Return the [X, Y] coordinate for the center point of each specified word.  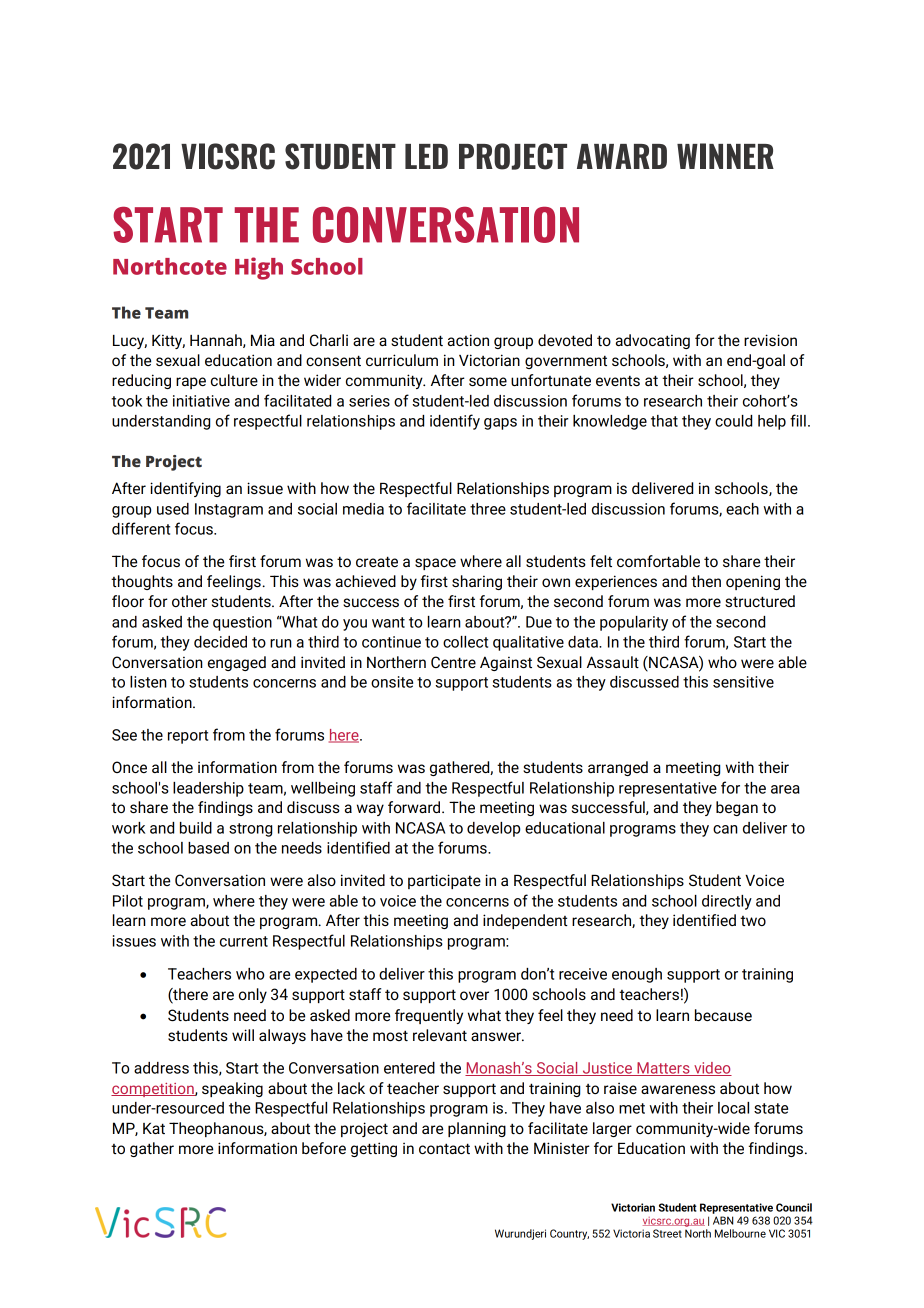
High [259, 268]
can [725, 829]
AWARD [622, 156]
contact [444, 1148]
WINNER [725, 156]
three [488, 509]
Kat [154, 1128]
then [706, 581]
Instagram [229, 510]
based [208, 848]
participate [444, 881]
